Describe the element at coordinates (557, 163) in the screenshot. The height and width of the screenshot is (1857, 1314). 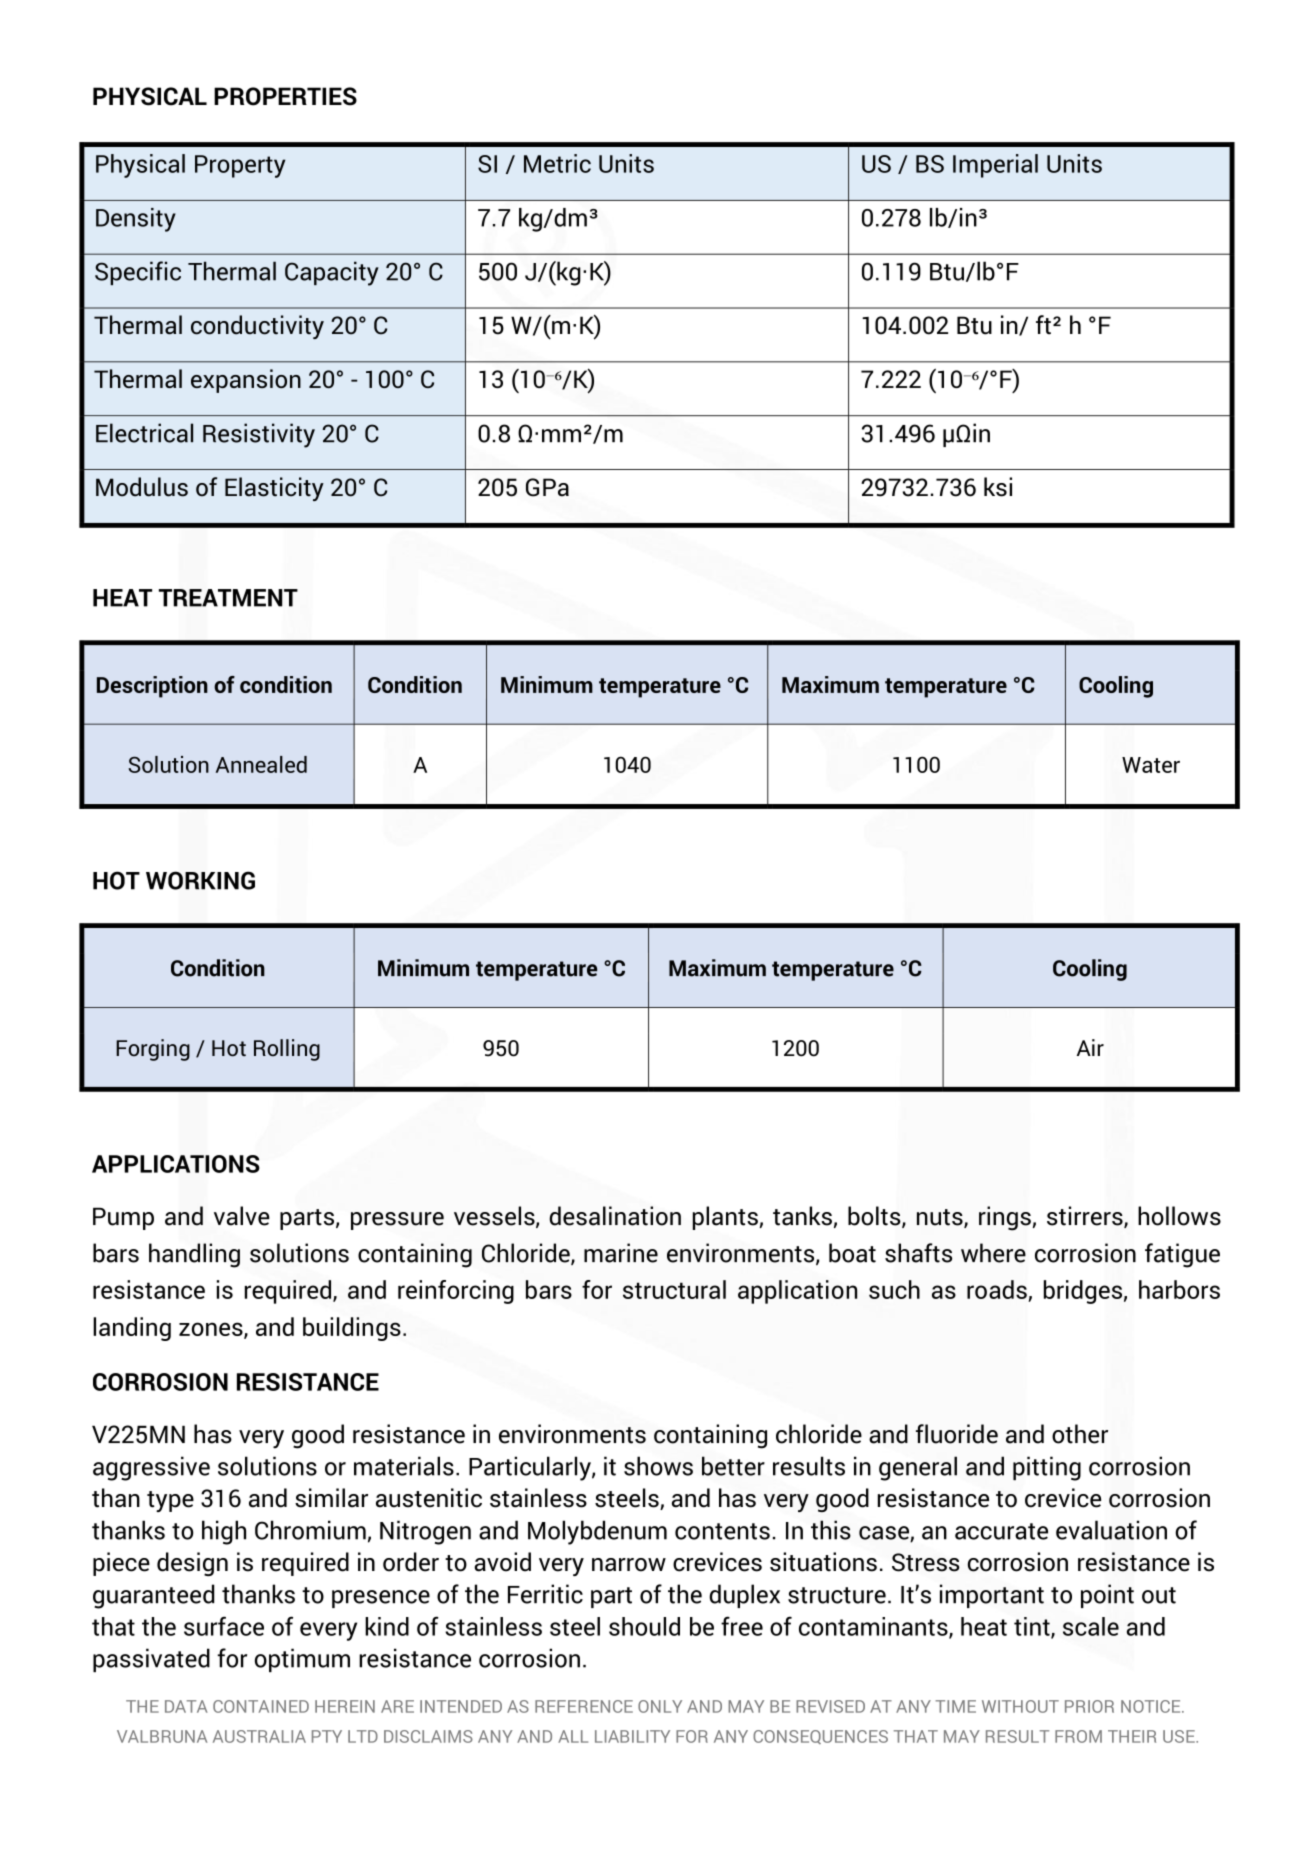
I see `Metric` at that location.
